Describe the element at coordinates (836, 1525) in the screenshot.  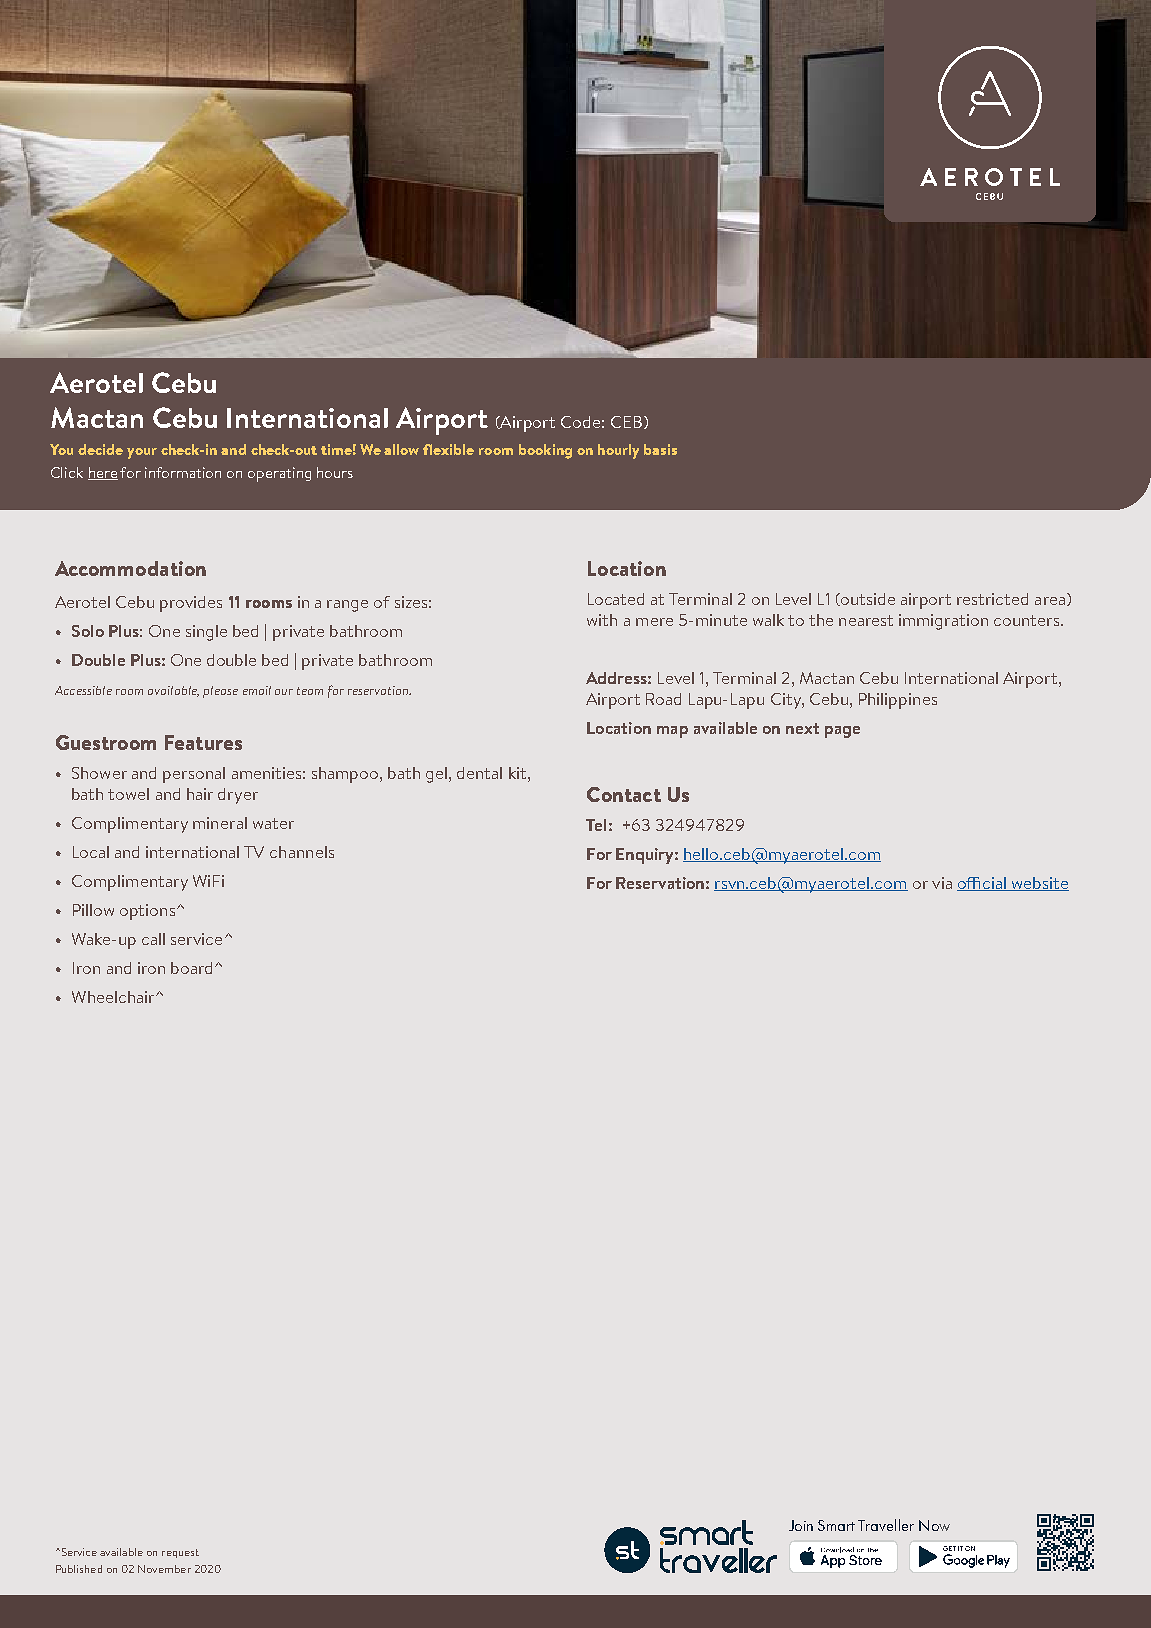
I see `Smart` at that location.
